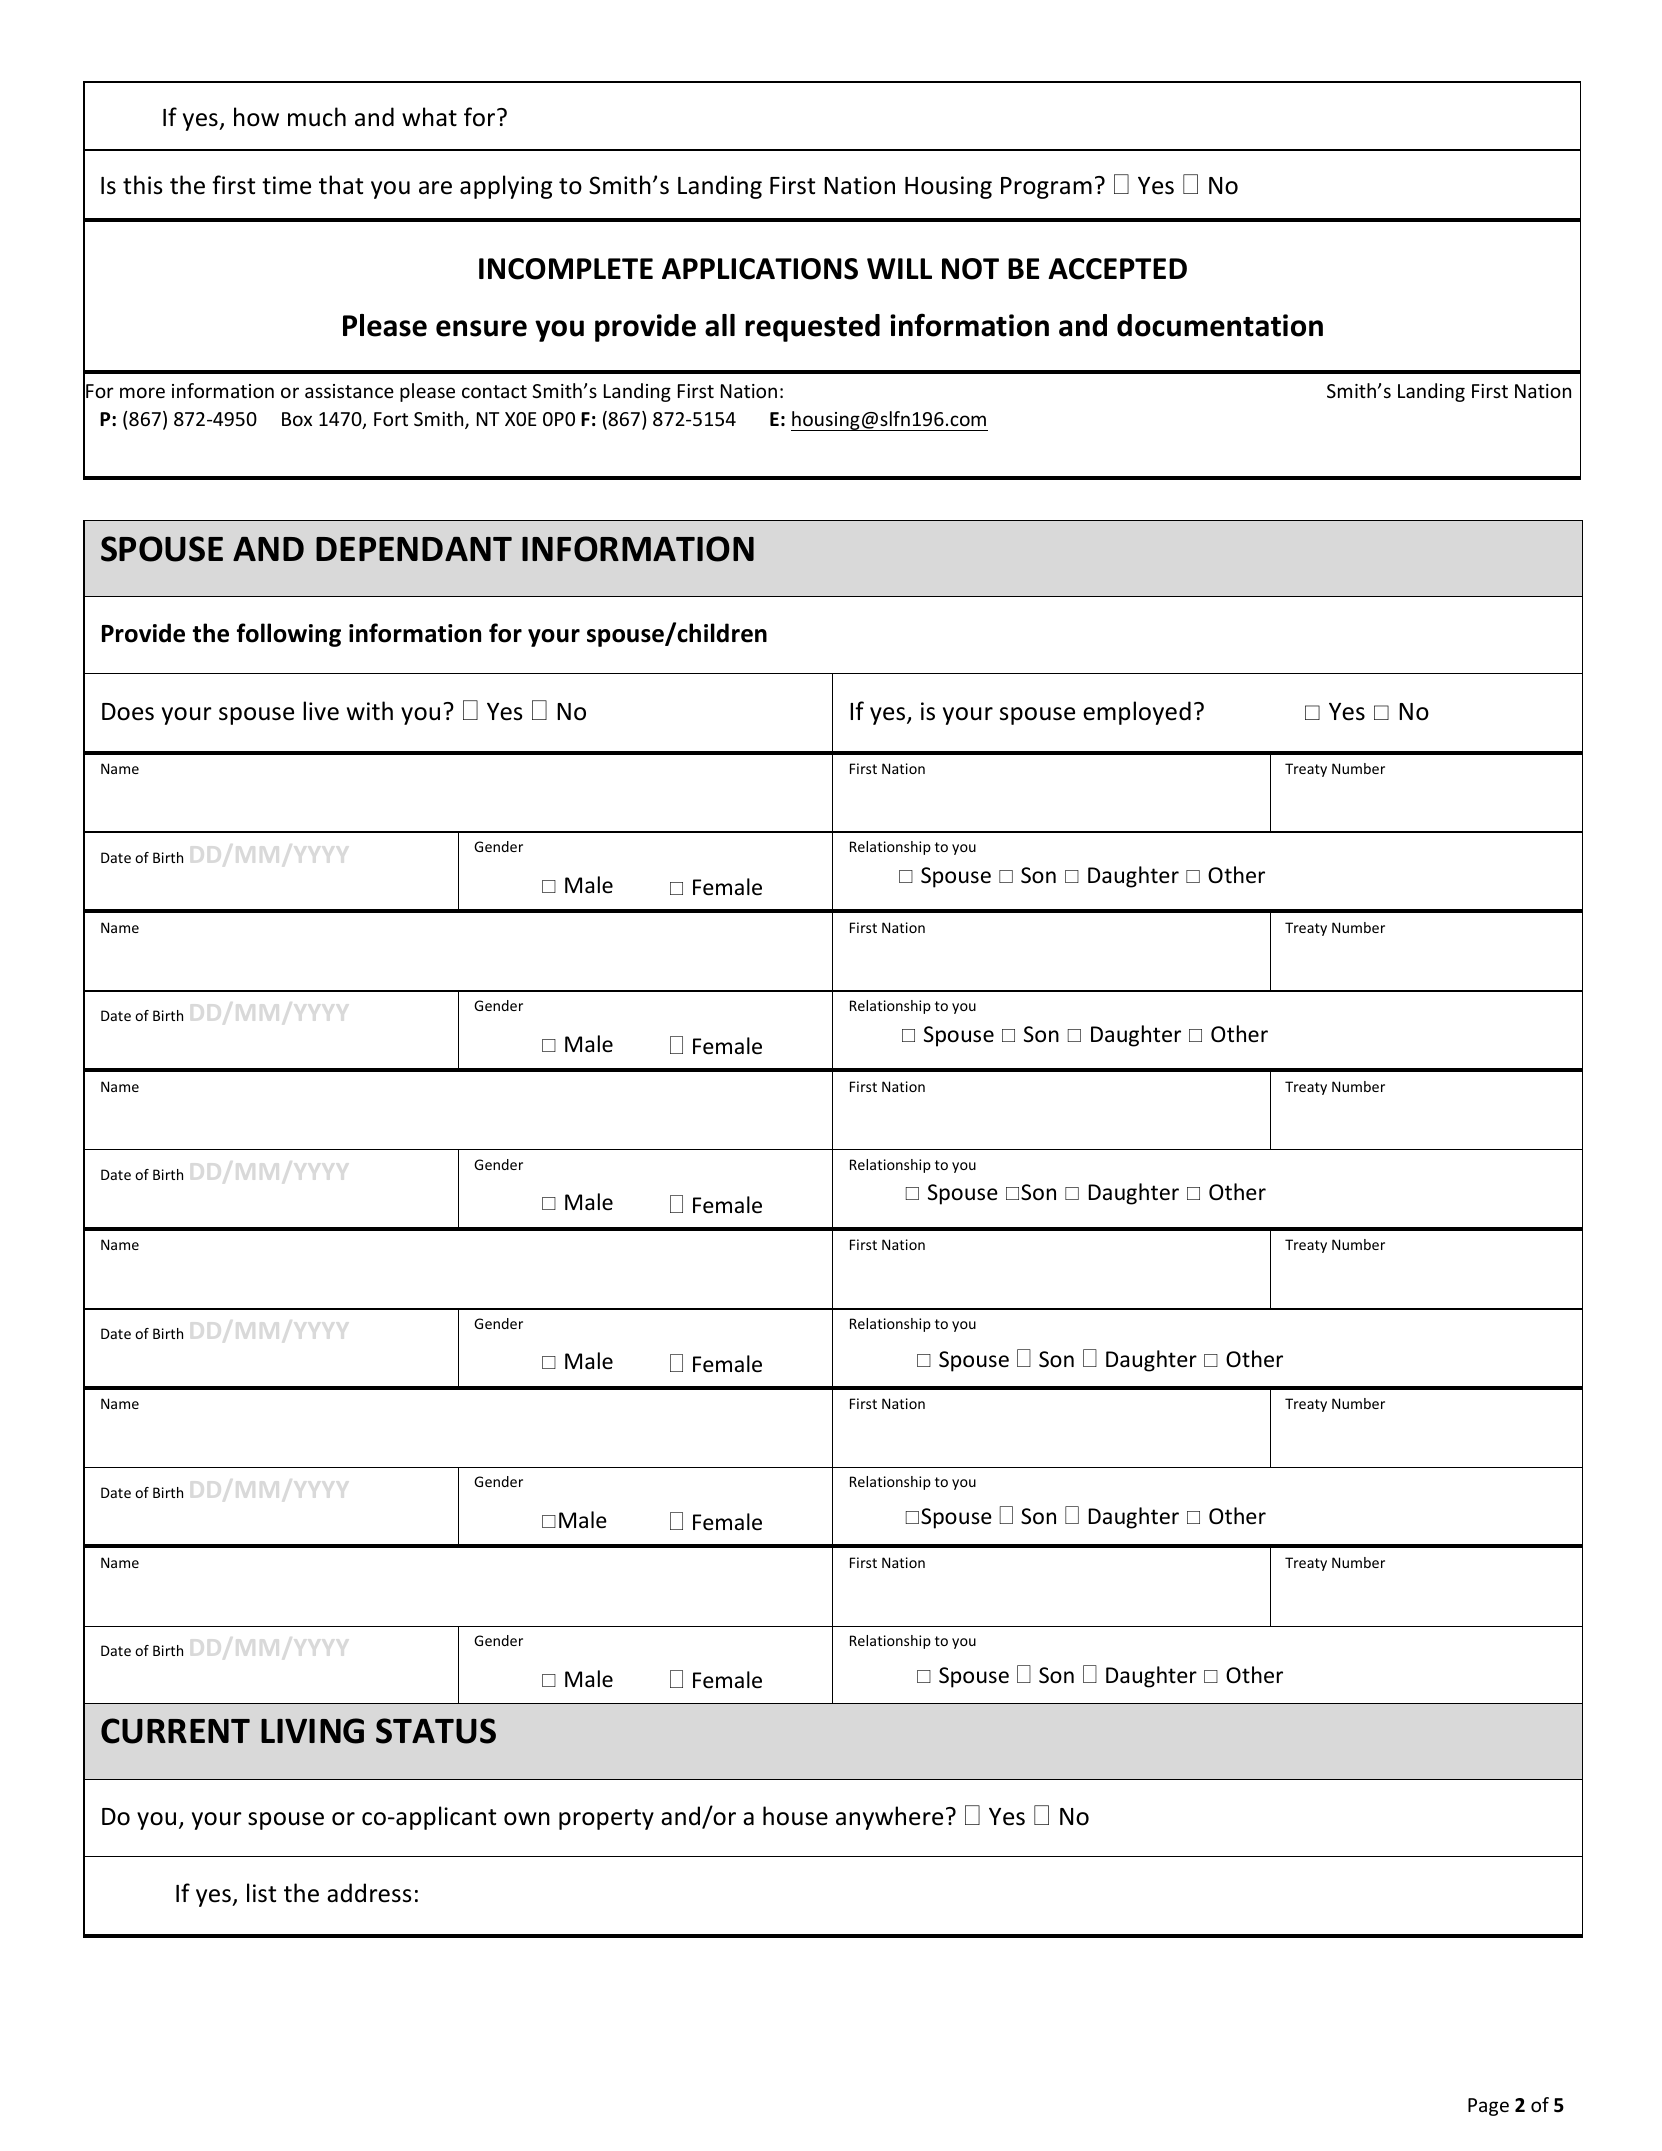 This document has height=2151, width=1662. Describe the element at coordinates (289, 635) in the document. I see `following` at that location.
